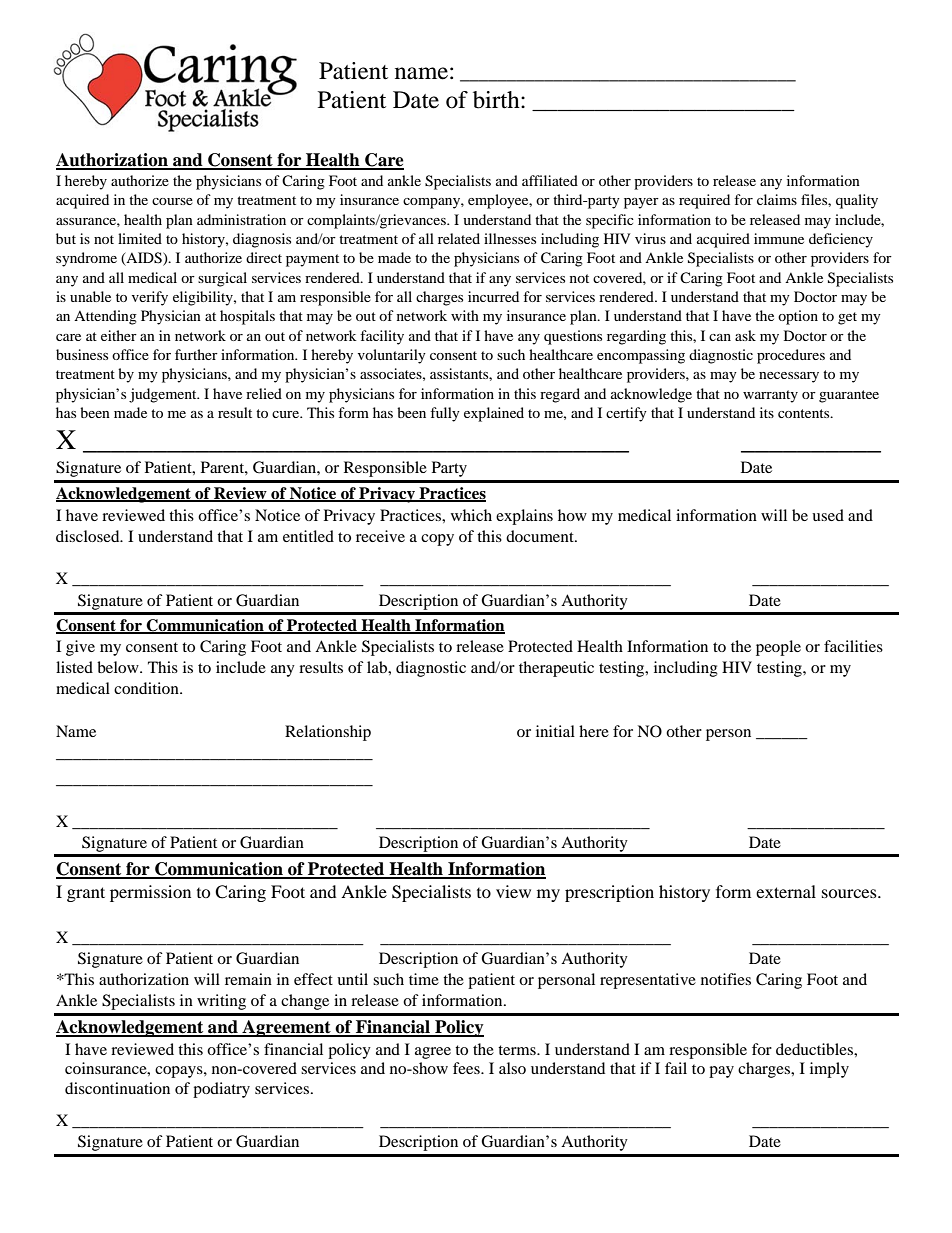  Describe the element at coordinates (777, 199) in the screenshot. I see `claims` at that location.
